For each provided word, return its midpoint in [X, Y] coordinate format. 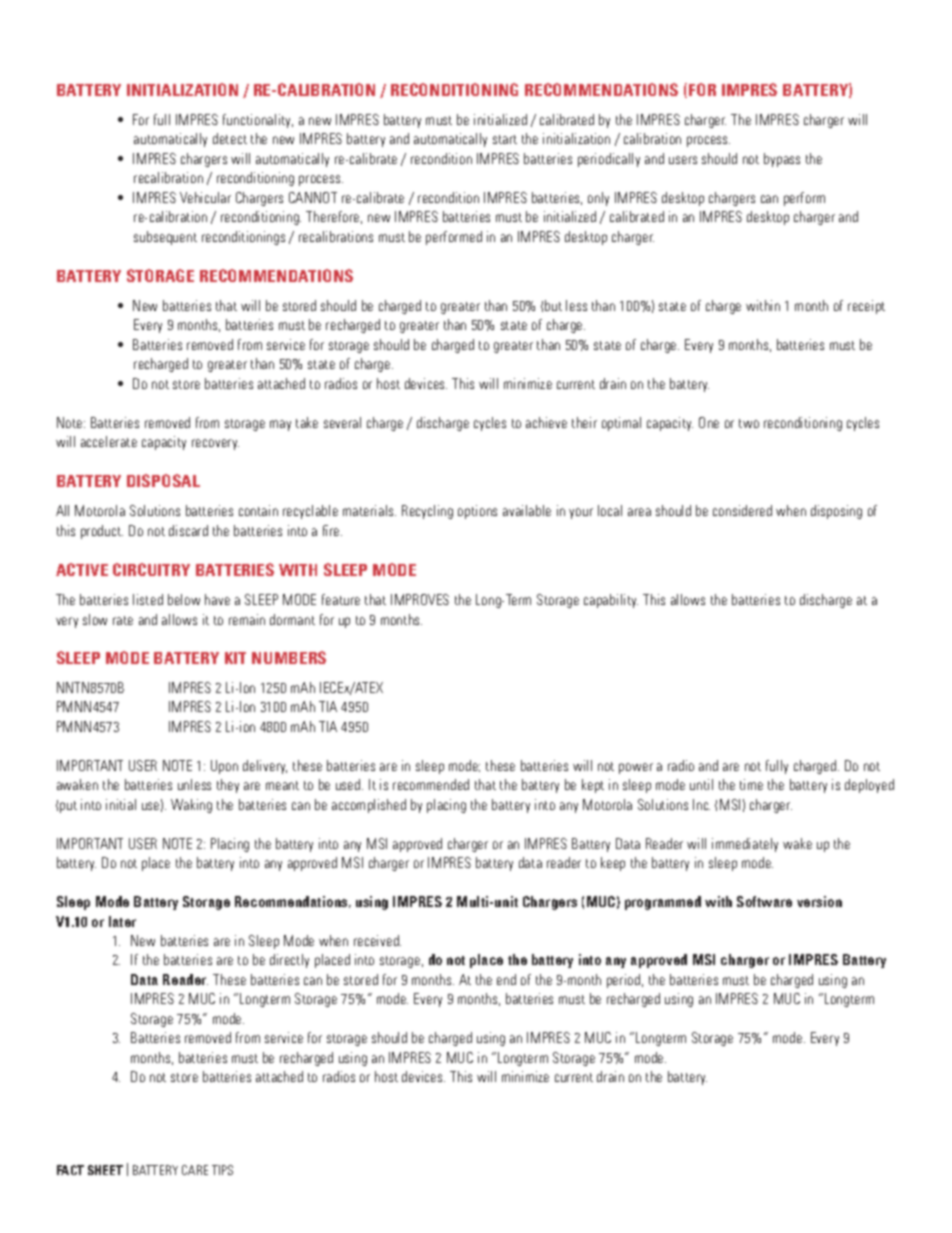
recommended [431, 784]
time [751, 784]
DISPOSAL [163, 480]
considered [742, 510]
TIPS [222, 1170]
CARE [195, 1170]
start [505, 139]
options [477, 512]
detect [230, 138]
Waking [191, 806]
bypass [782, 160]
